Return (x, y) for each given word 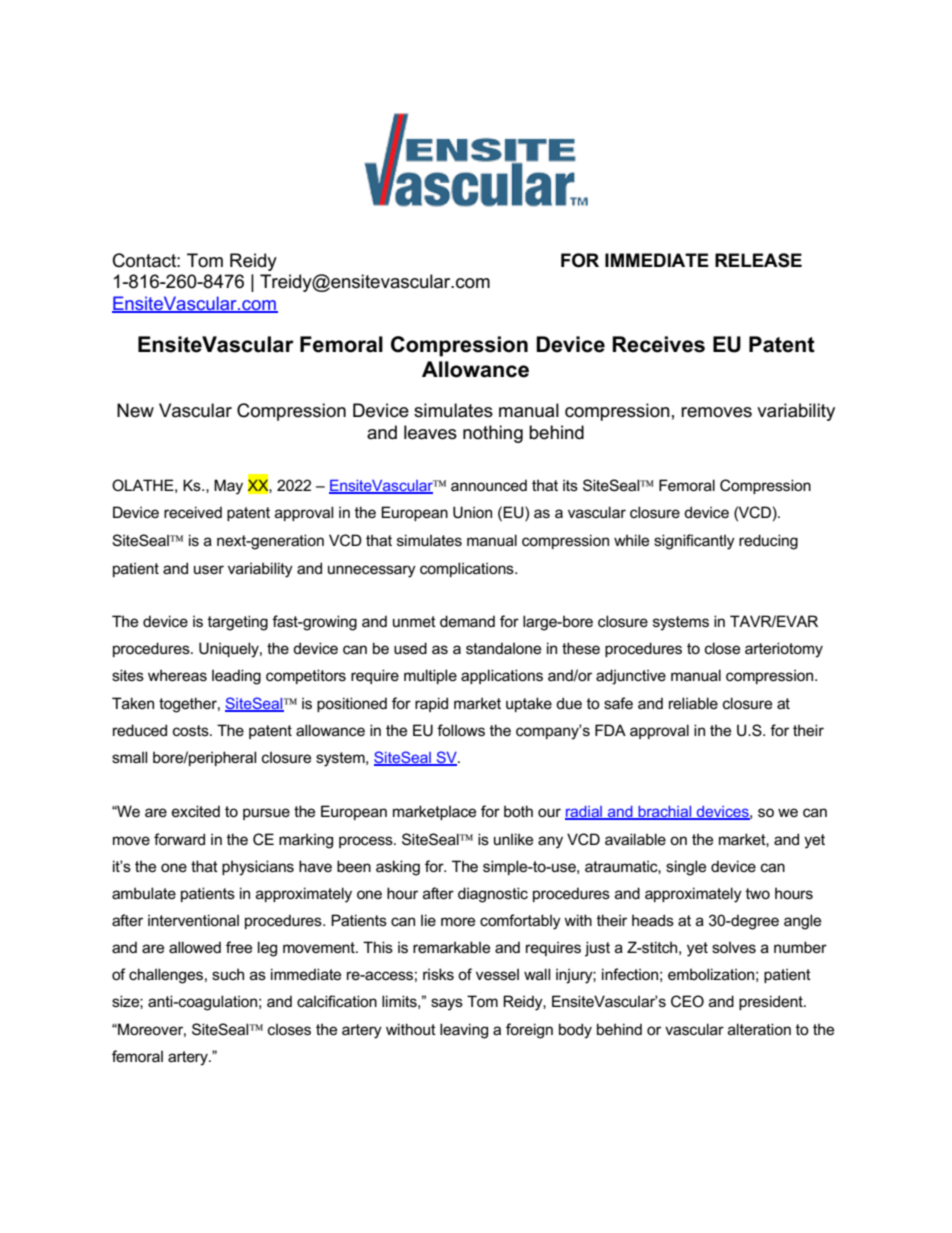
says (447, 1004)
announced (489, 485)
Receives (658, 344)
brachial (665, 813)
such (228, 974)
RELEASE (758, 260)
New (135, 410)
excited (196, 811)
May (228, 487)
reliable (693, 703)
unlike (513, 839)
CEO (687, 1001)
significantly (694, 542)
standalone (503, 648)
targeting (238, 623)
